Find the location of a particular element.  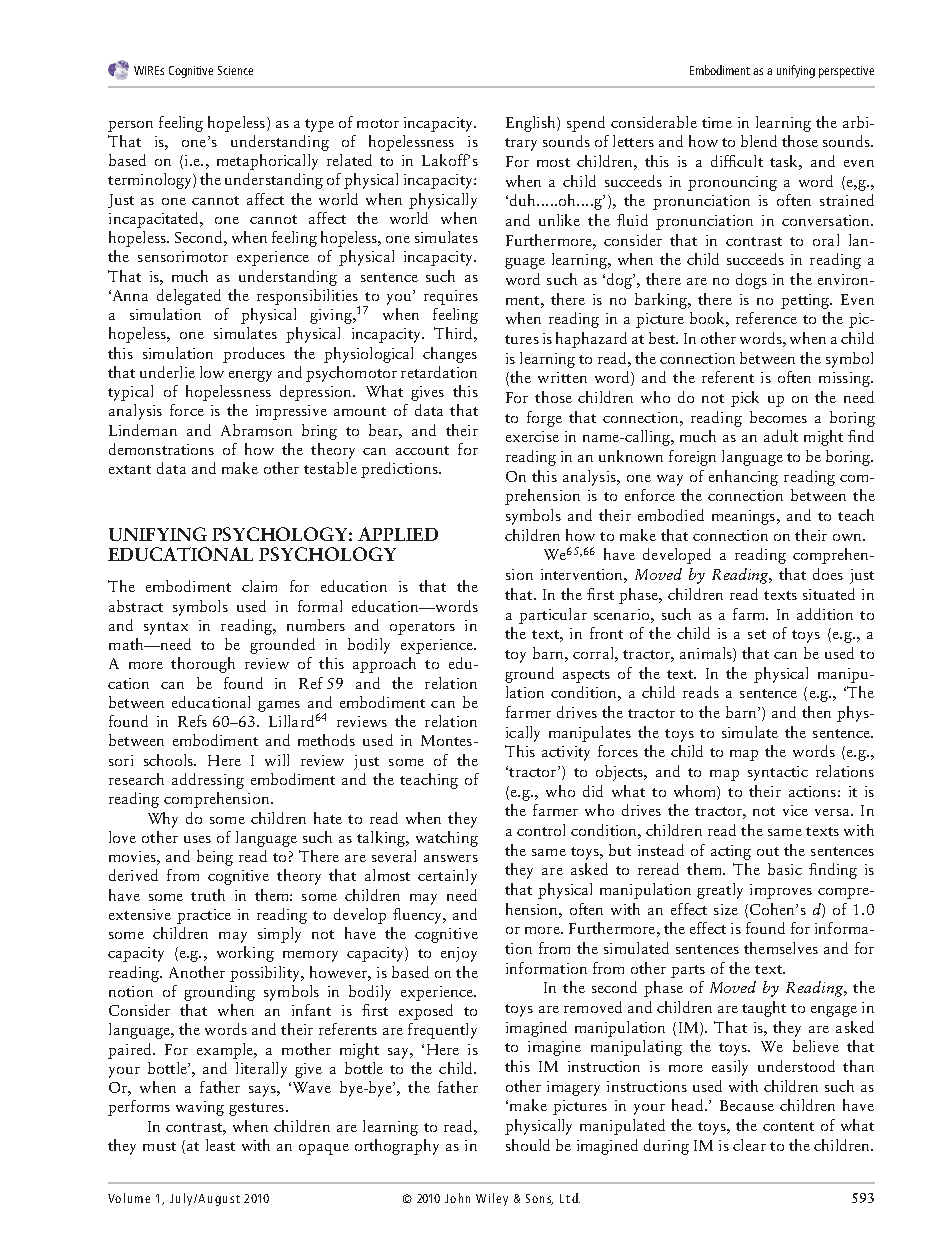

Wiley is located at coordinates (492, 1199).
